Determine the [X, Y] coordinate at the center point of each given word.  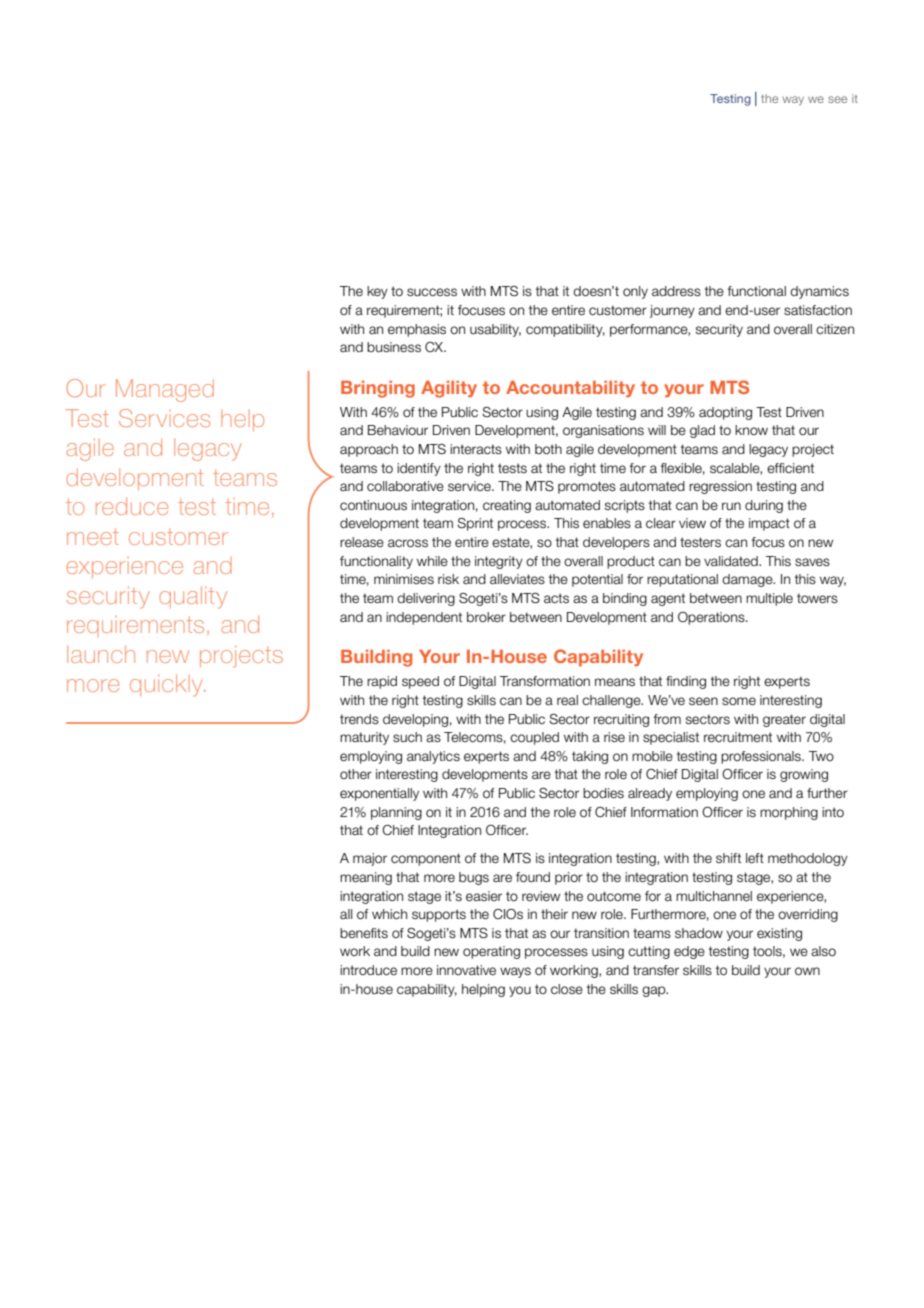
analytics [433, 757]
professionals [762, 757]
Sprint [475, 524]
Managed [165, 390]
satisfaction [818, 310]
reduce [132, 506]
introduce [368, 970]
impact [769, 524]
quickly [167, 685]
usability [495, 330]
